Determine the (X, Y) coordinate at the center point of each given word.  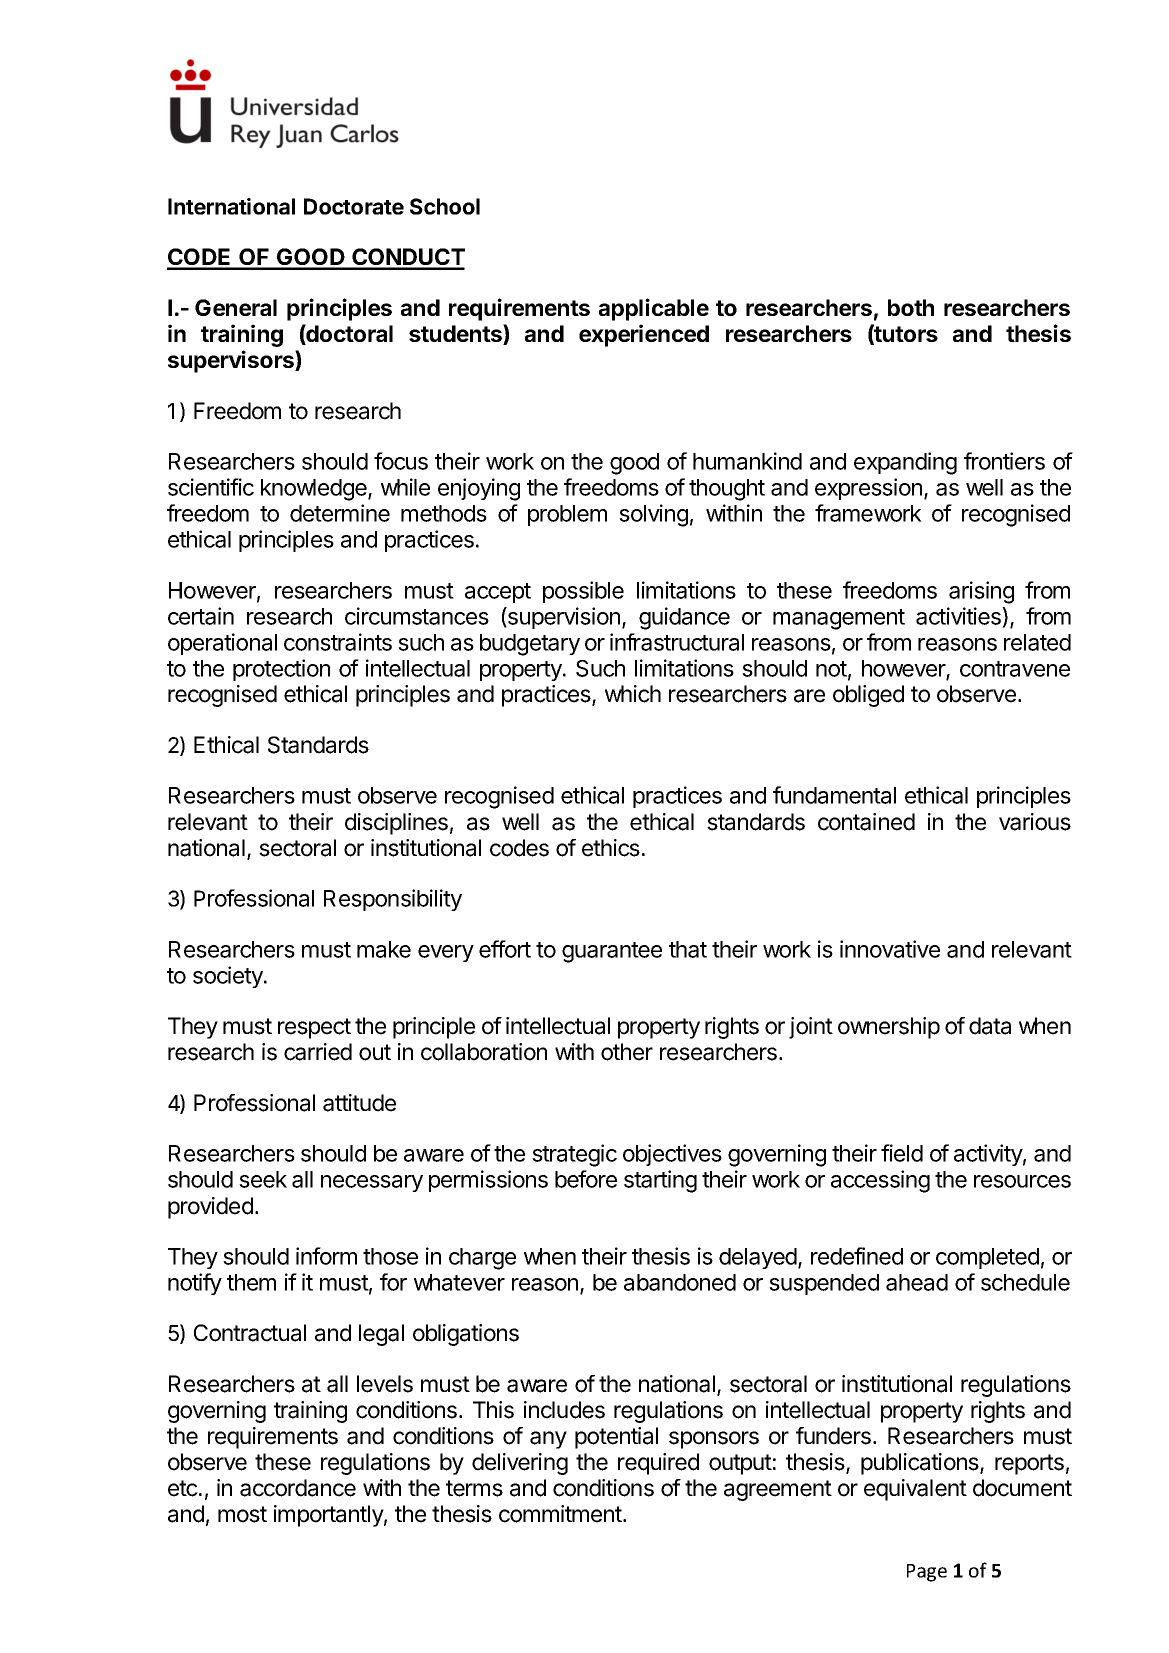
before (586, 1179)
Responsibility (393, 900)
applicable (654, 309)
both (911, 307)
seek (263, 1179)
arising (981, 592)
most (242, 1514)
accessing (880, 1181)
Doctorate (354, 206)
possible (583, 592)
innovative (890, 949)
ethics (611, 848)
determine (340, 513)
